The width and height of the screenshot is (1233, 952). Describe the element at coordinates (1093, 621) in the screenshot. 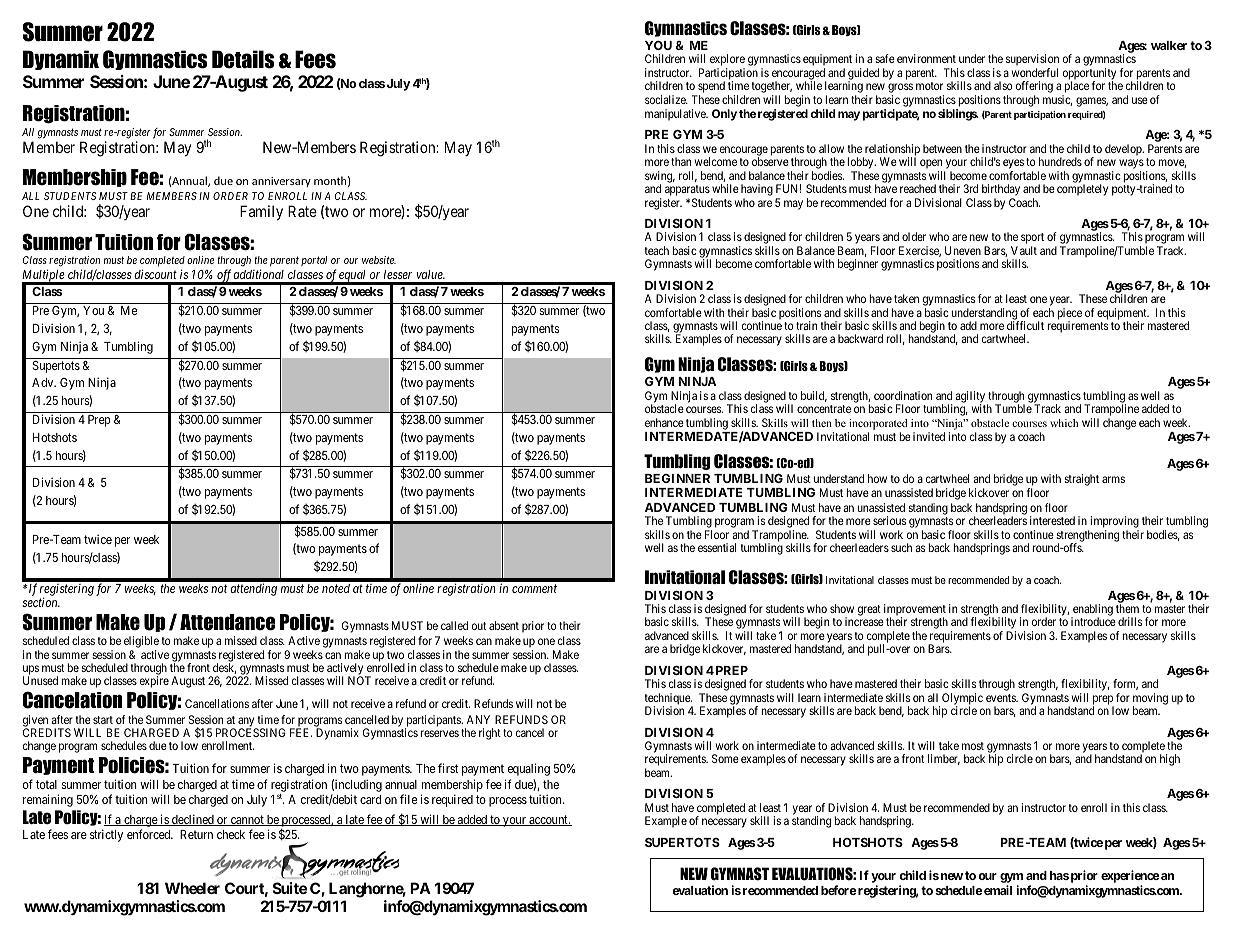

I see `introduce` at that location.
